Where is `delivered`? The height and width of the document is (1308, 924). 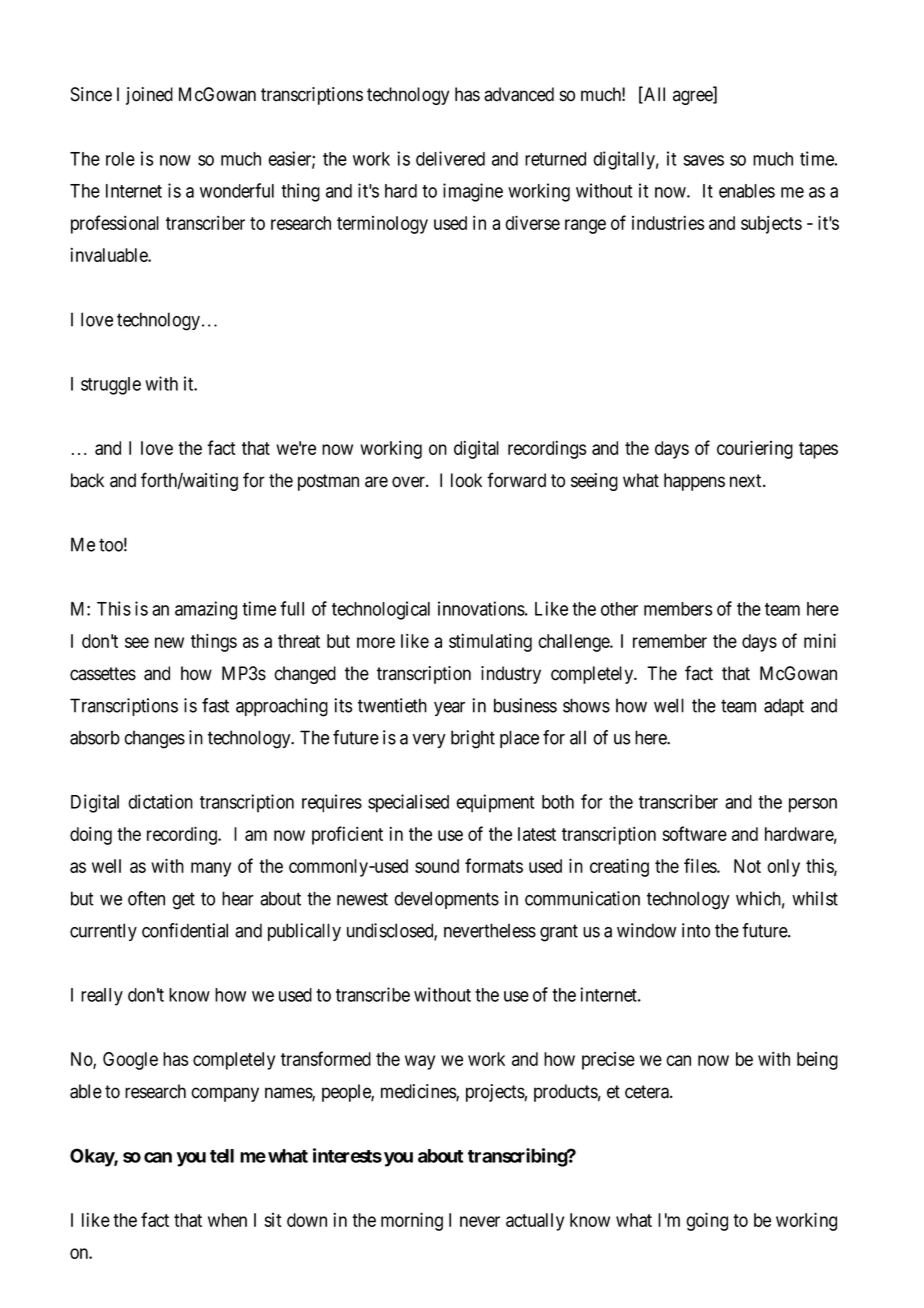
delivered is located at coordinates (450, 158).
